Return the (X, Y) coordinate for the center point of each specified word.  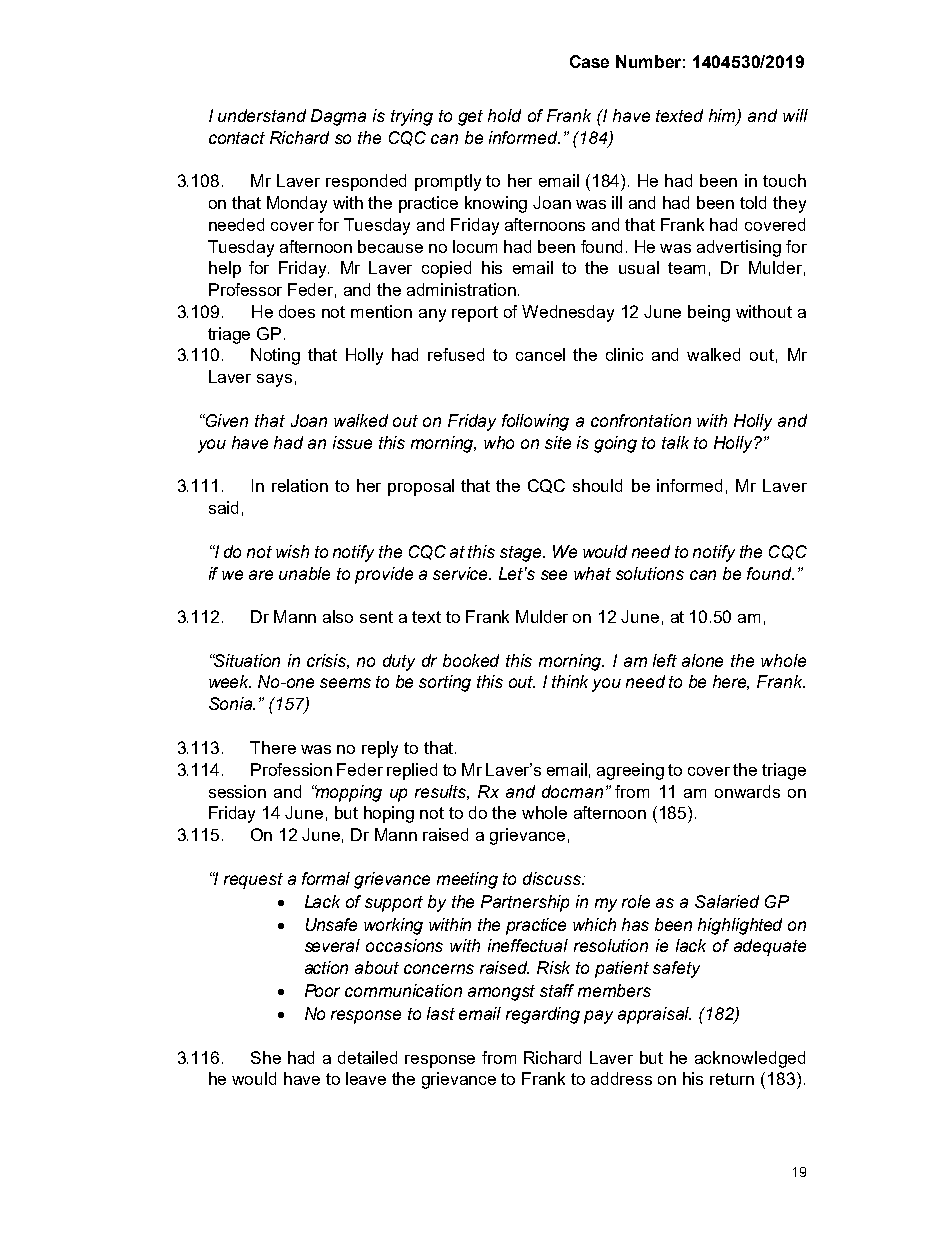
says (274, 380)
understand (262, 115)
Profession (291, 769)
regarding (543, 1015)
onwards (747, 791)
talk (675, 442)
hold (504, 115)
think (570, 681)
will (795, 115)
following (535, 422)
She (266, 1057)
